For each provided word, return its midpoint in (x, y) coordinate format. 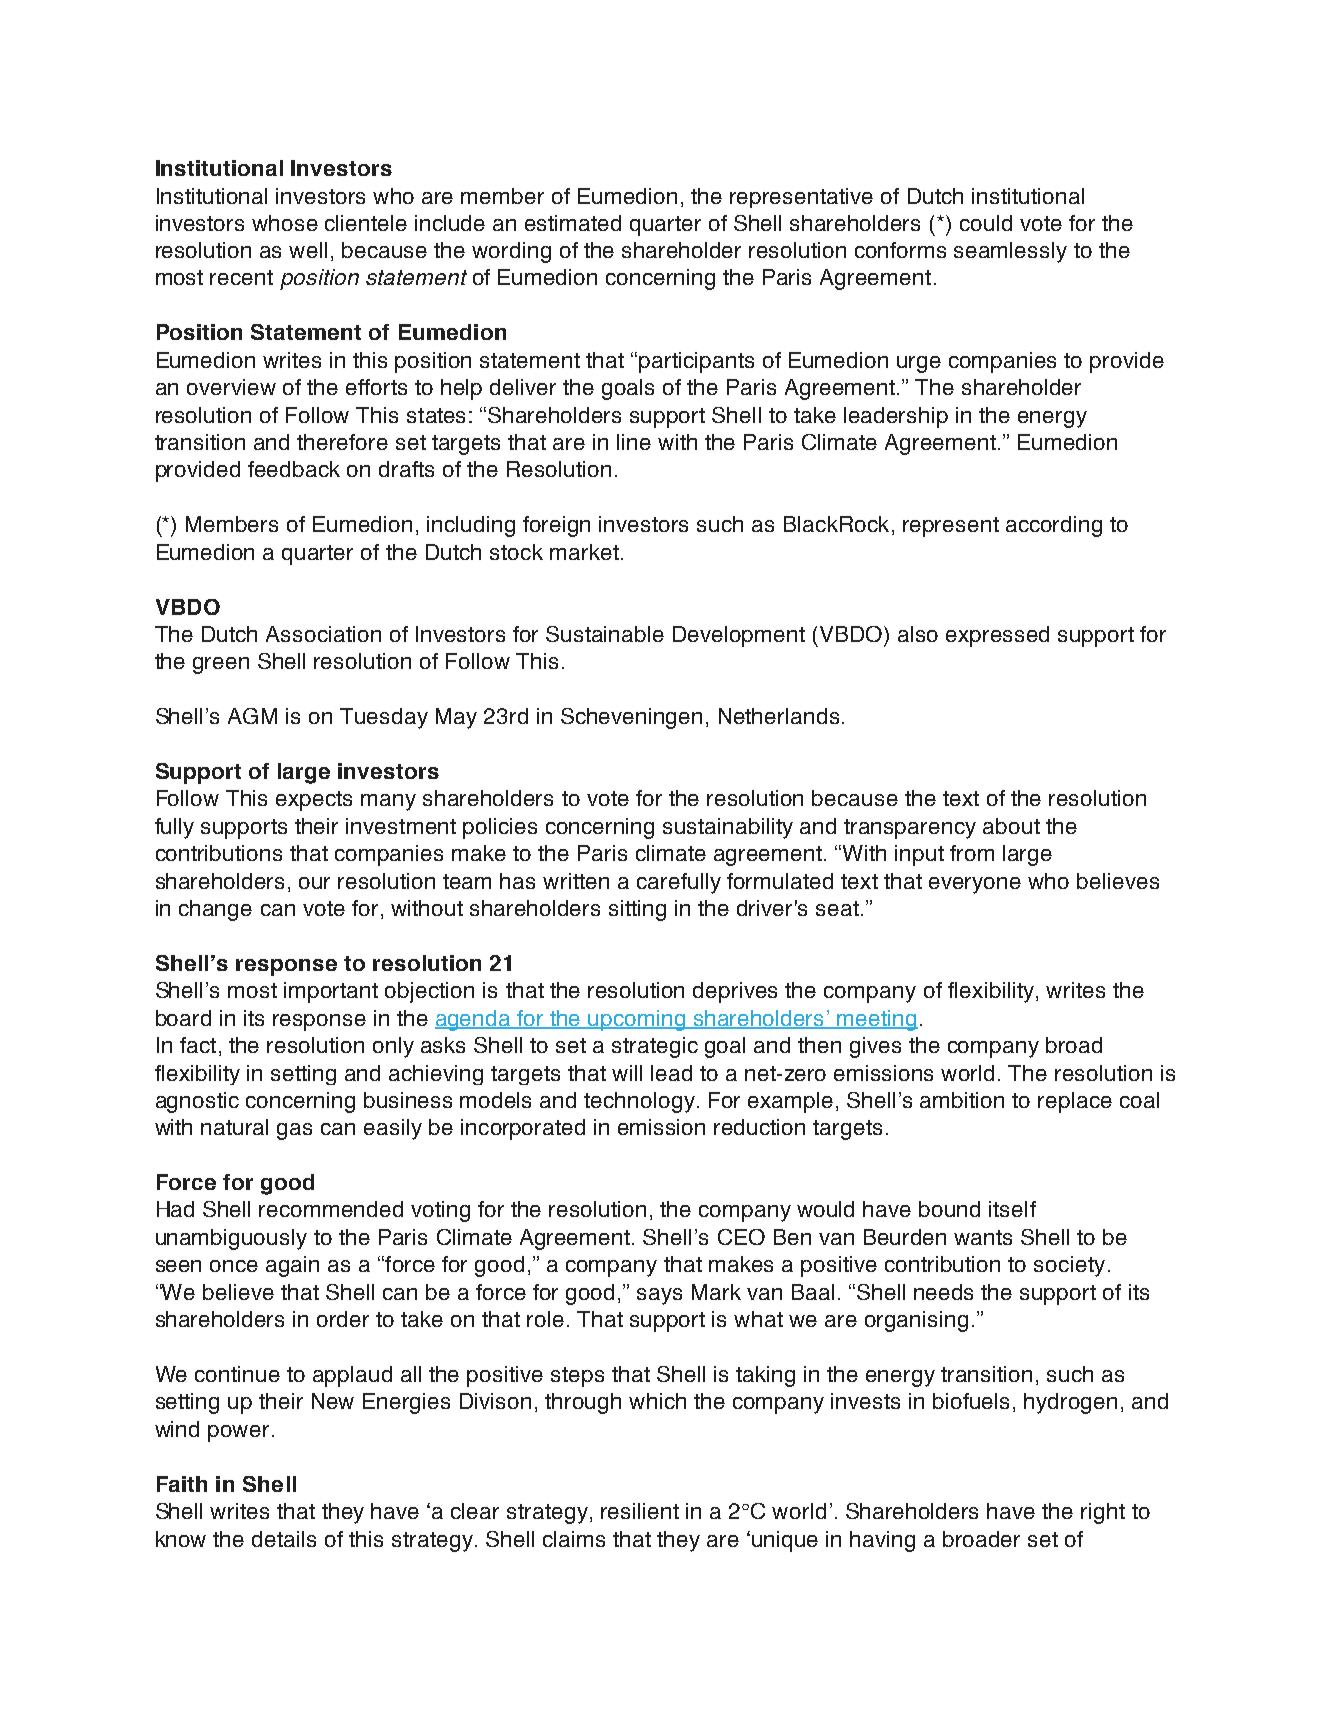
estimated (573, 223)
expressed (997, 636)
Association (323, 634)
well (308, 250)
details (284, 1539)
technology (639, 1102)
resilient (640, 1511)
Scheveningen (631, 718)
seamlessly (1010, 252)
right (1103, 1513)
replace (1075, 1102)
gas (294, 1131)
